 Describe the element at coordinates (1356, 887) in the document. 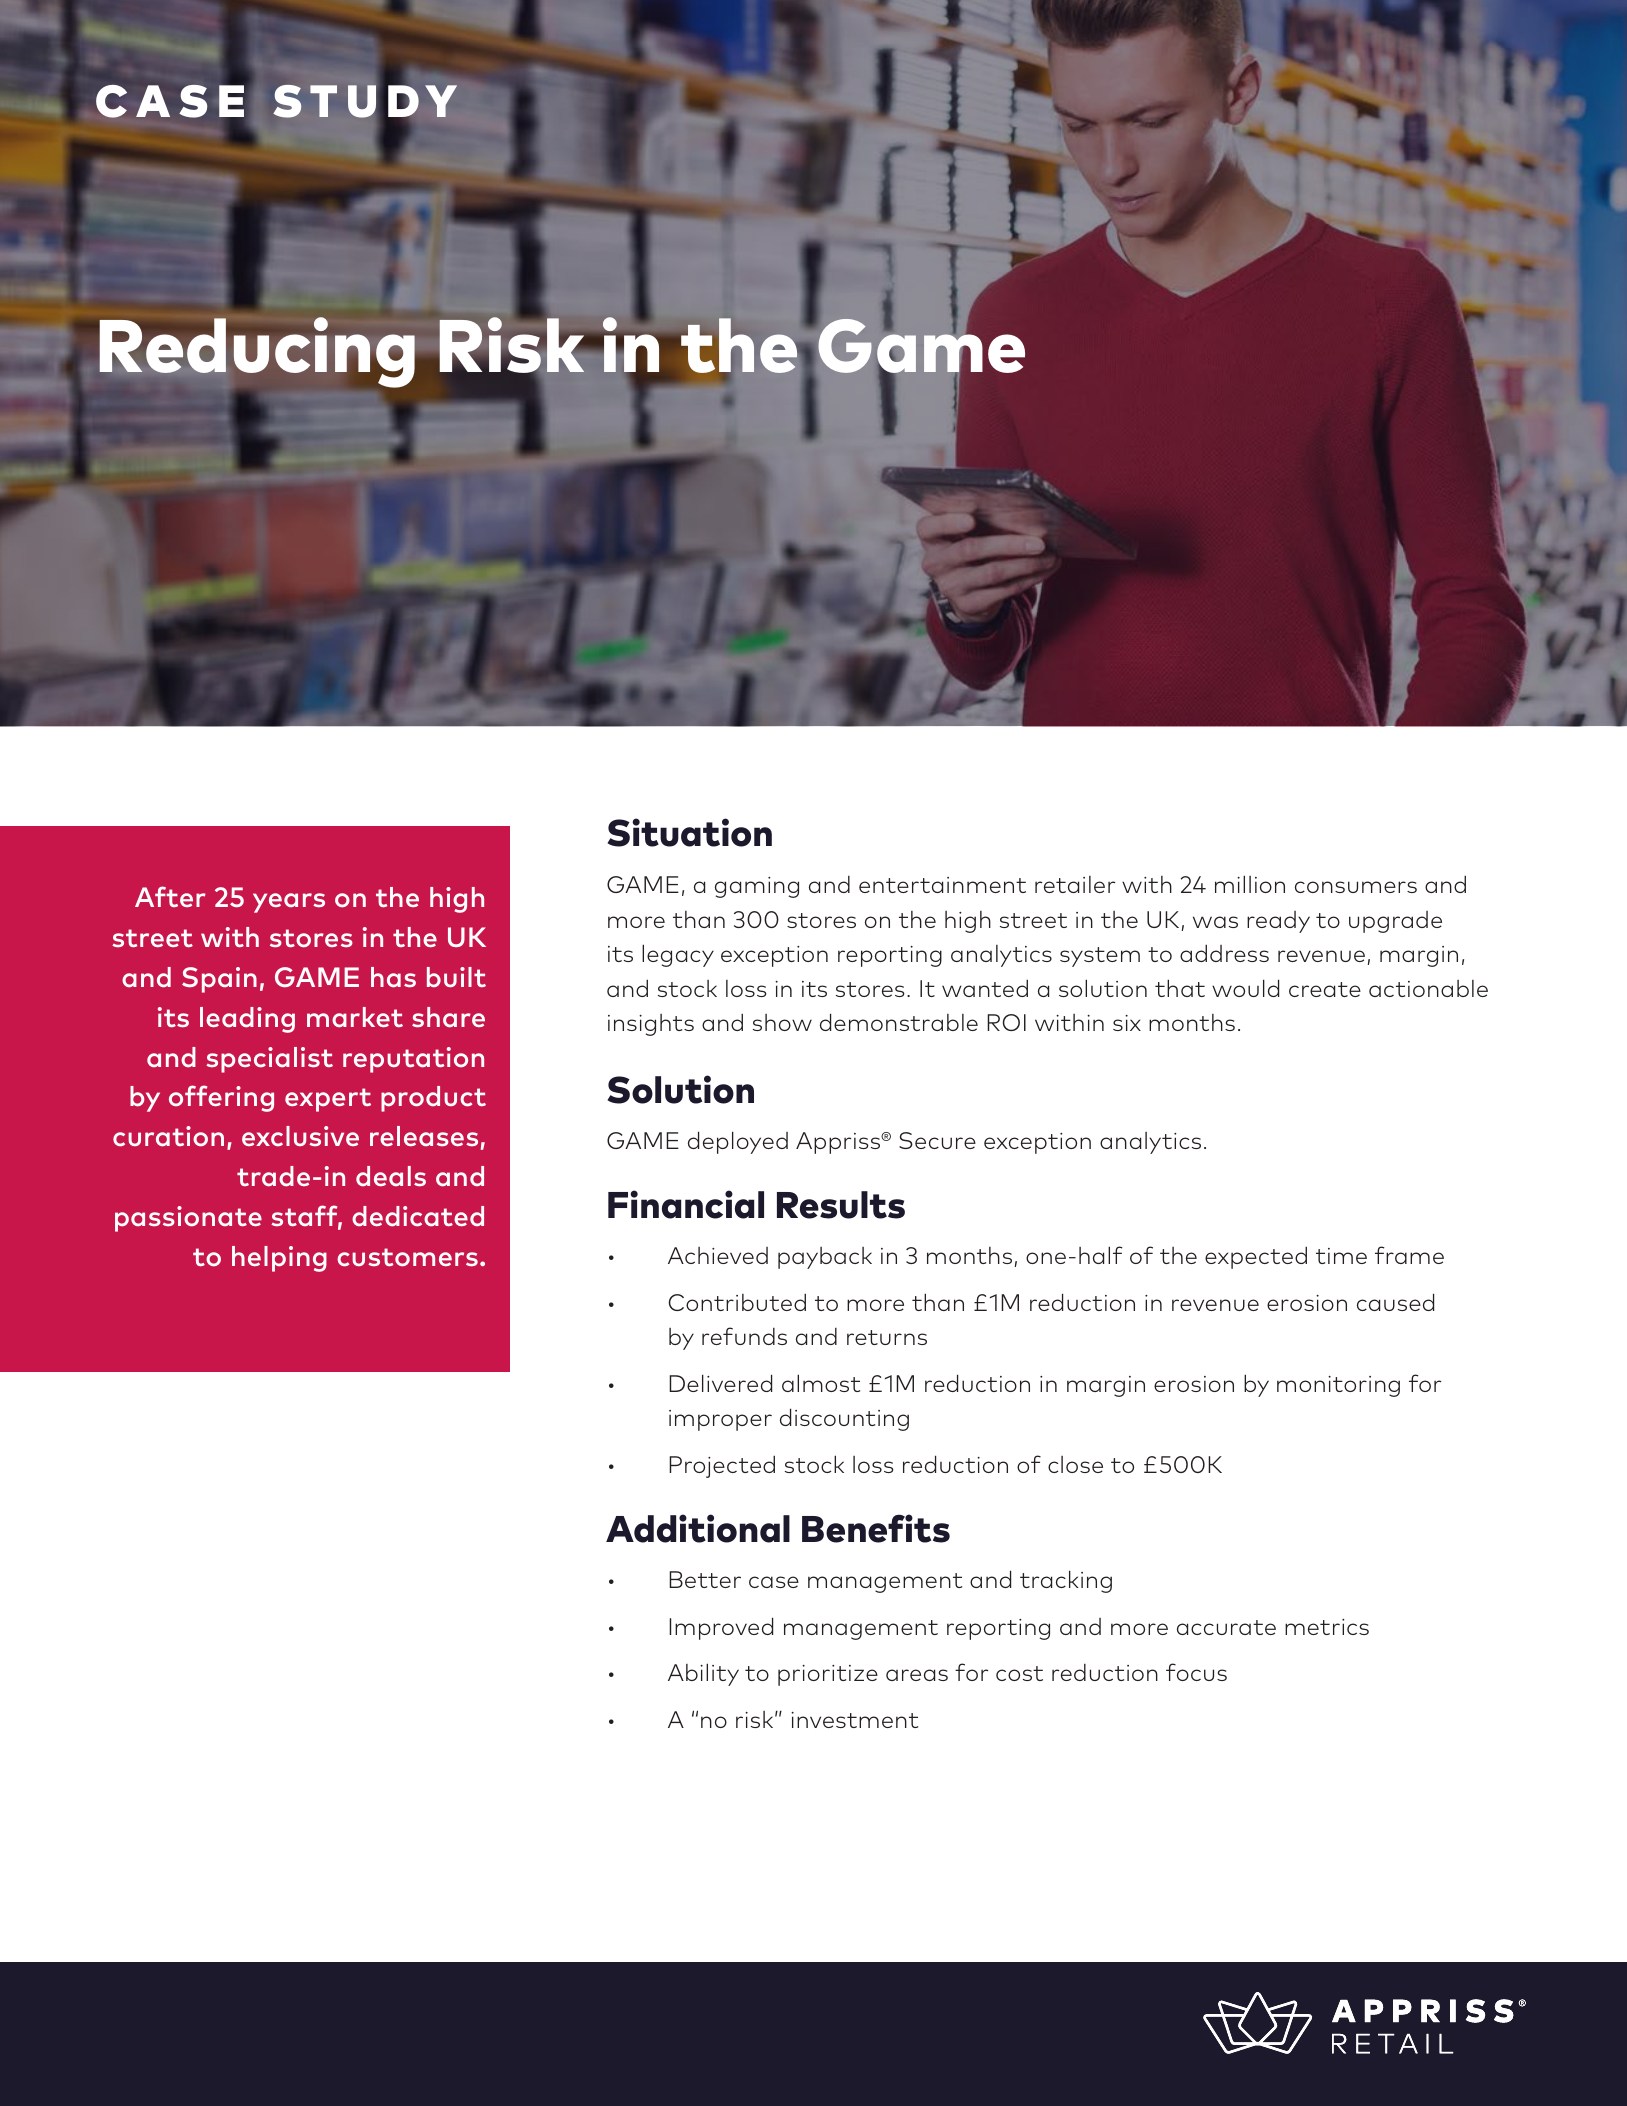

I see `consumers` at that location.
